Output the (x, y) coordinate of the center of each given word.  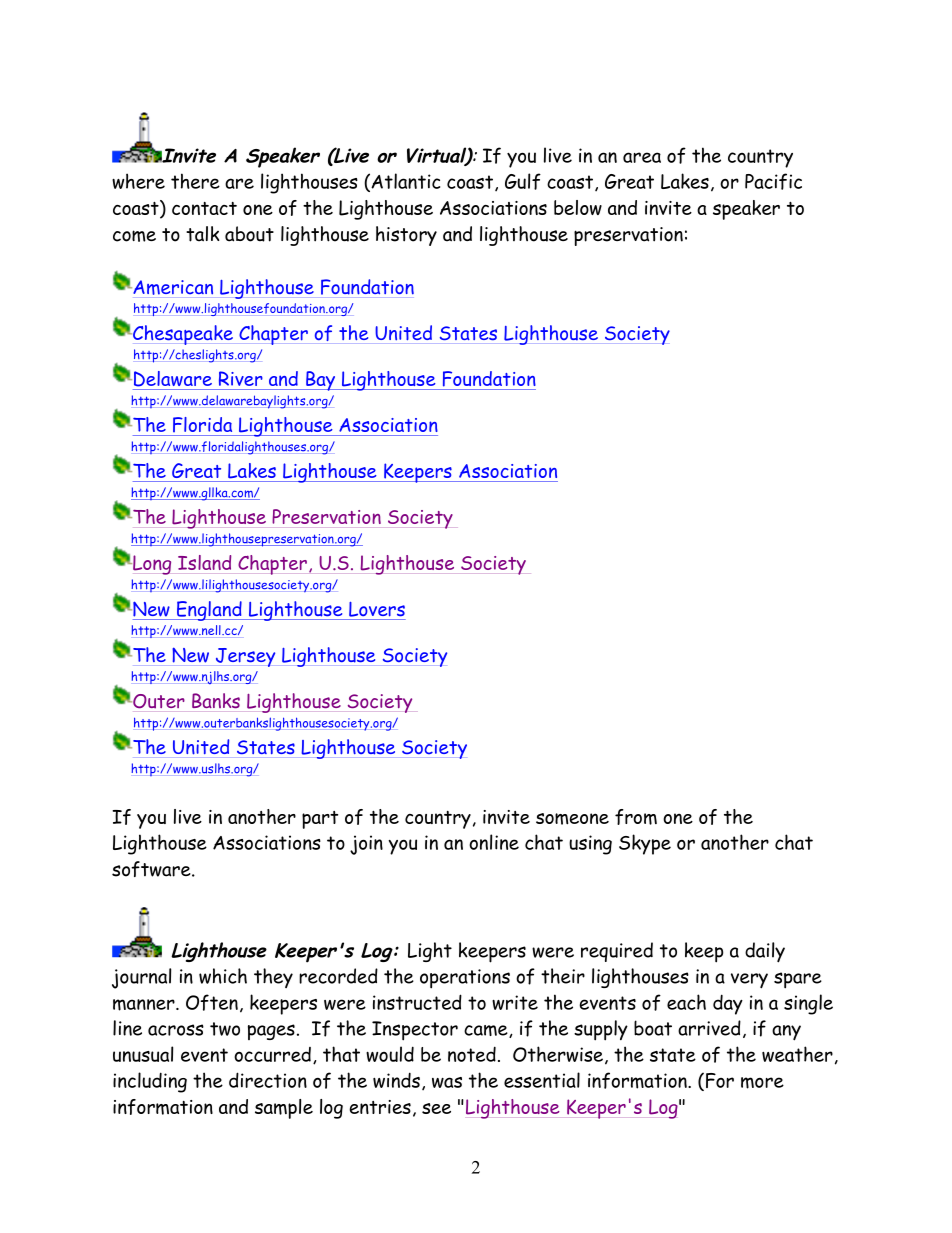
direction (268, 1080)
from (636, 817)
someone (572, 819)
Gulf (523, 181)
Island (204, 562)
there (195, 181)
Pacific (773, 181)
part (320, 820)
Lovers (377, 609)
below (578, 207)
